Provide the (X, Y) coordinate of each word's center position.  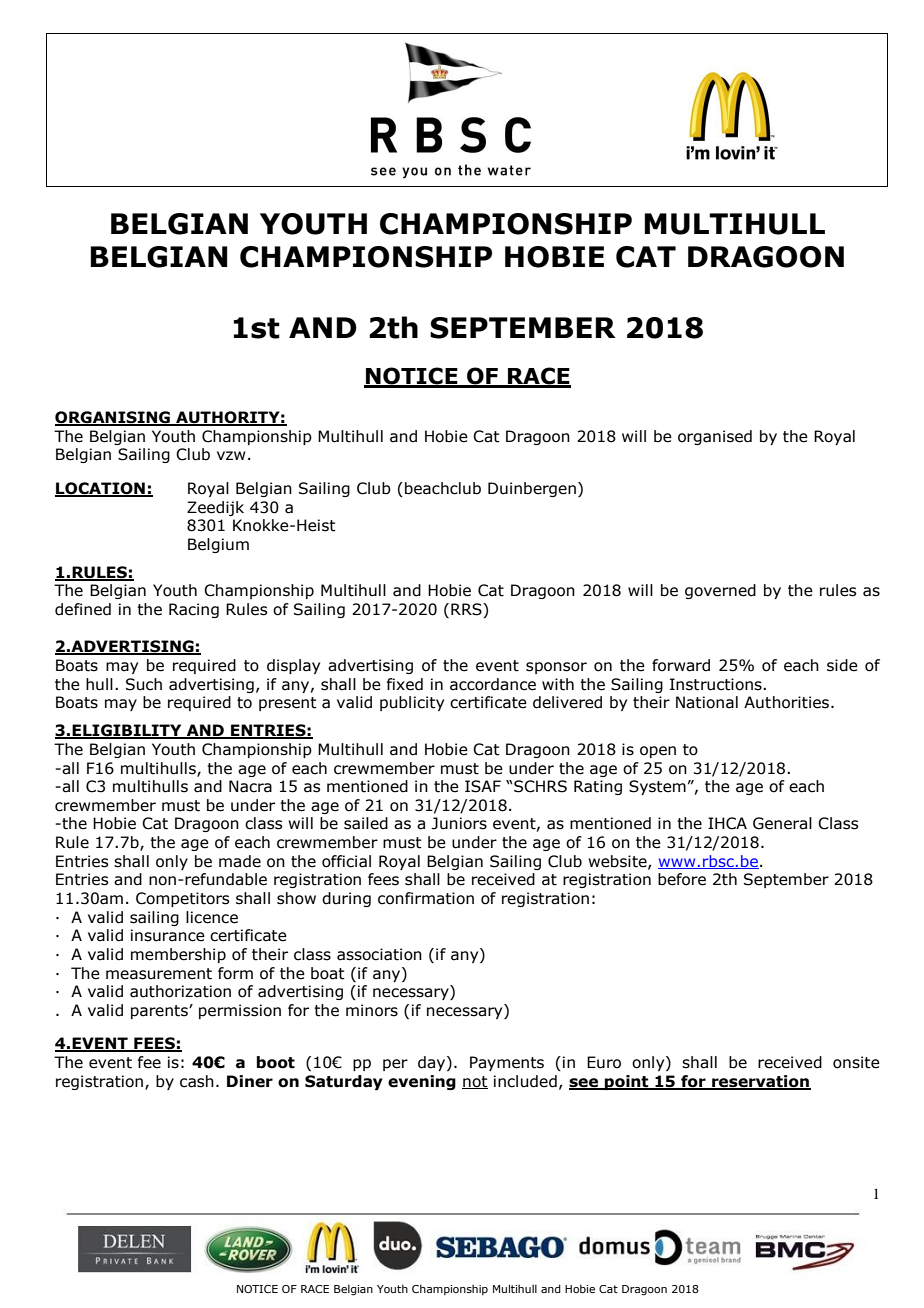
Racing (194, 610)
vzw (231, 455)
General (782, 823)
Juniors (459, 823)
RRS (467, 610)
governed (720, 591)
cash (197, 1081)
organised (715, 437)
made (240, 861)
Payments (507, 1063)
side (842, 665)
